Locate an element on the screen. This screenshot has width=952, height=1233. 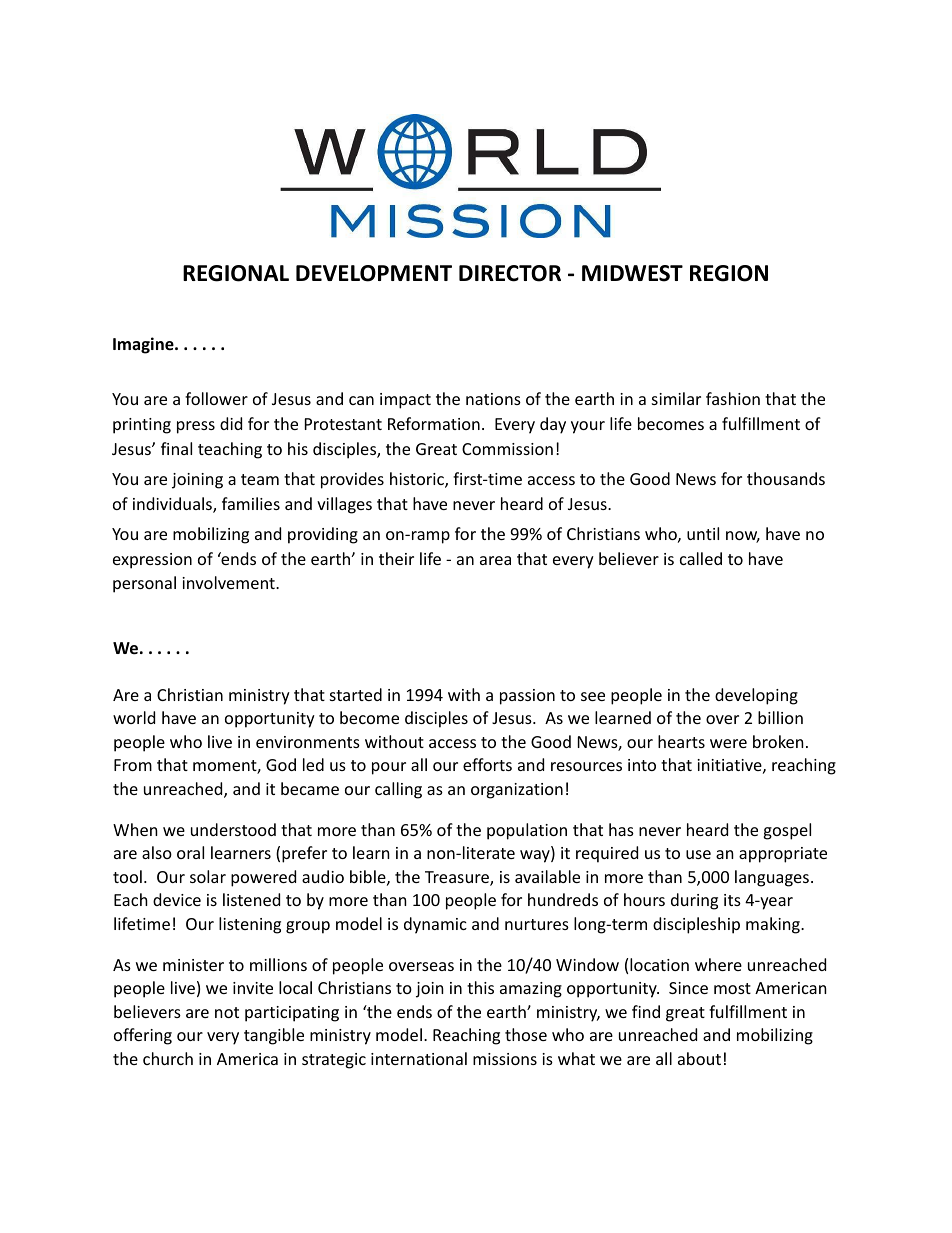
developing is located at coordinates (756, 696).
